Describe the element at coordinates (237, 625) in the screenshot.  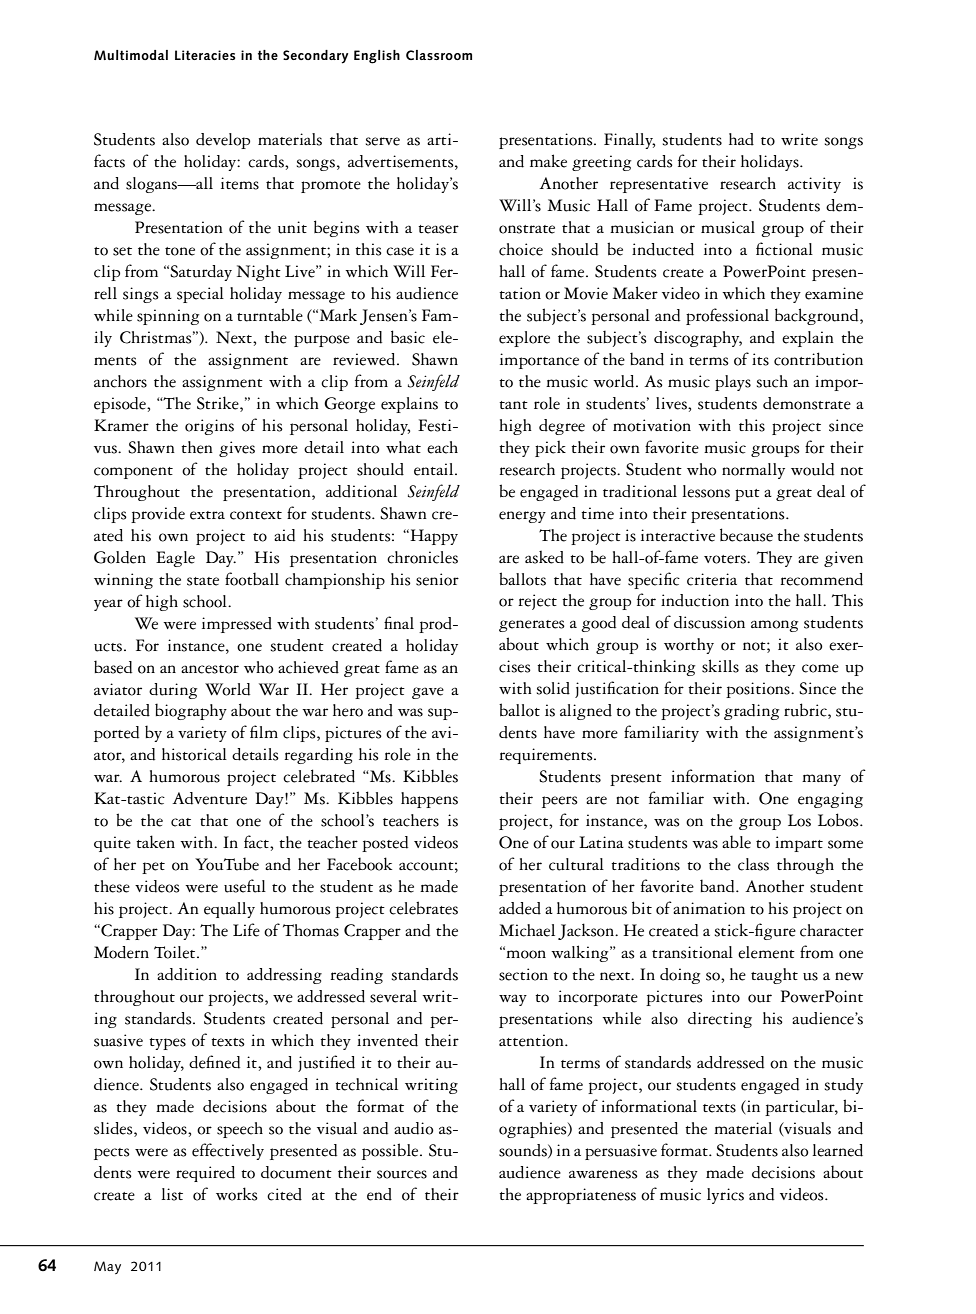
I see `impressed` at that location.
